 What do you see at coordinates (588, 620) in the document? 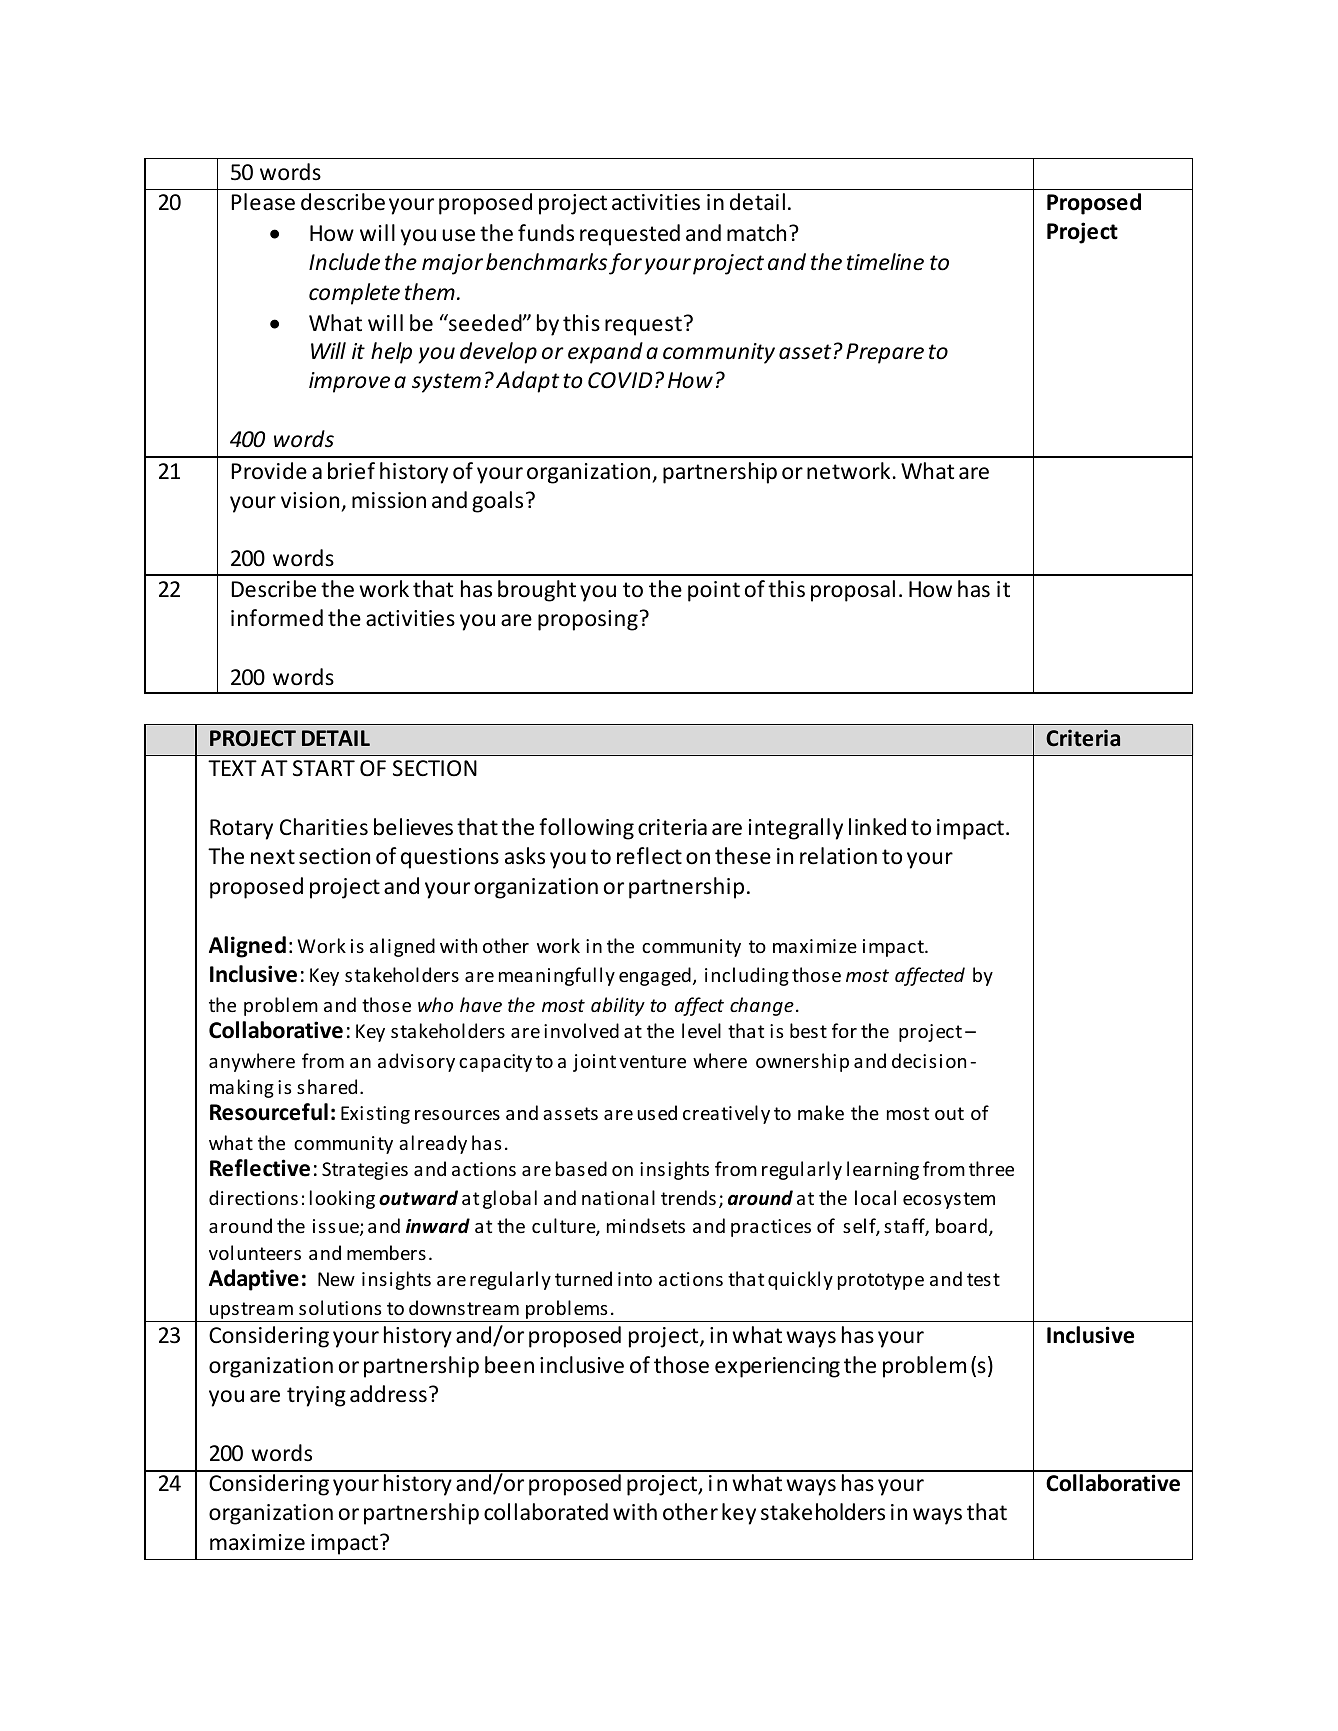
I see `proposing` at bounding box center [588, 620].
